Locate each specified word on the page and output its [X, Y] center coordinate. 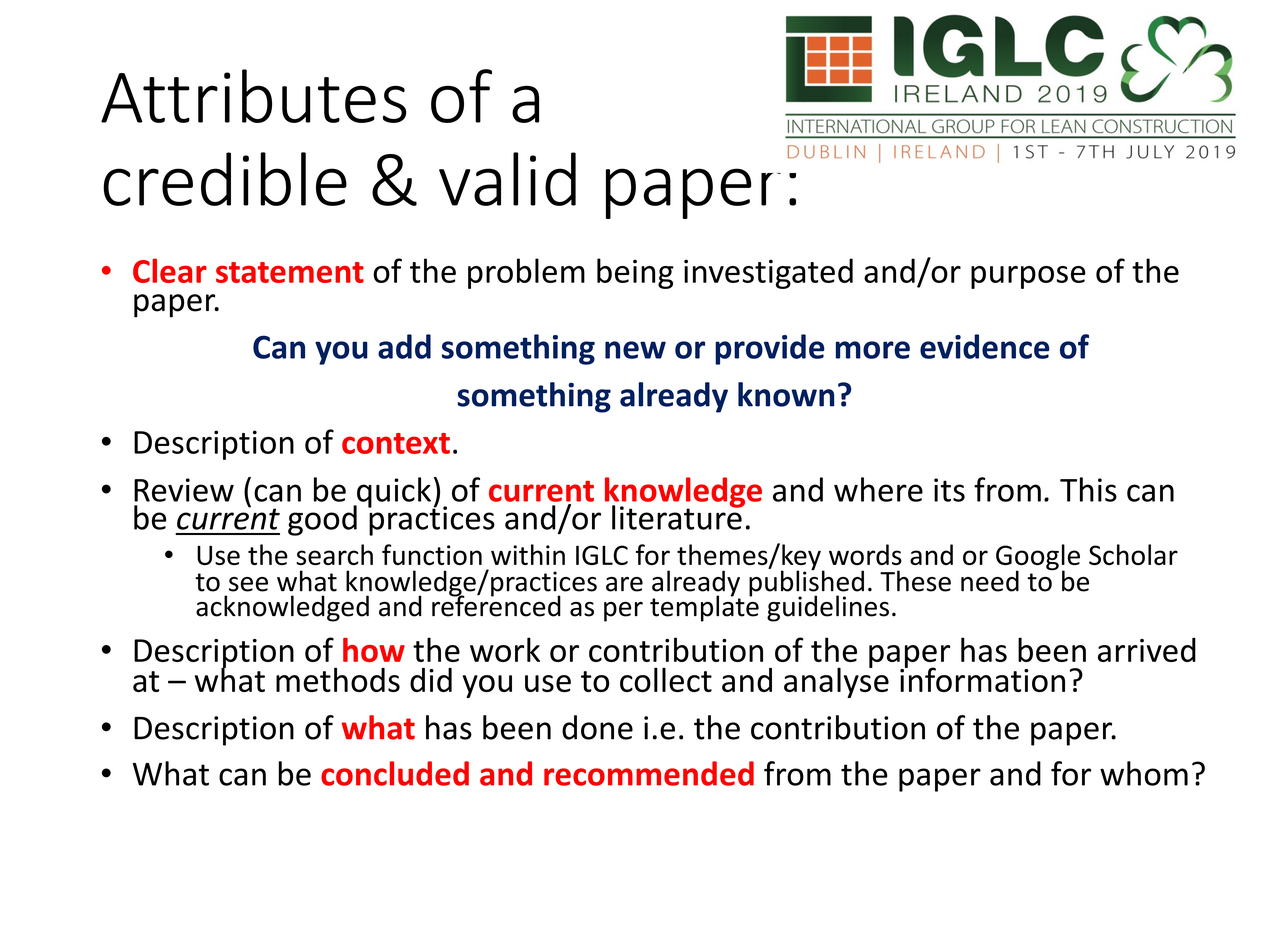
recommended [649, 773]
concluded [395, 773]
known [786, 394]
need [990, 581]
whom [1144, 773]
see [248, 584]
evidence [985, 346]
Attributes [254, 96]
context [396, 443]
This [1088, 489]
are [624, 584]
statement [290, 272]
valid [507, 179]
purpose [1028, 277]
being [635, 273]
